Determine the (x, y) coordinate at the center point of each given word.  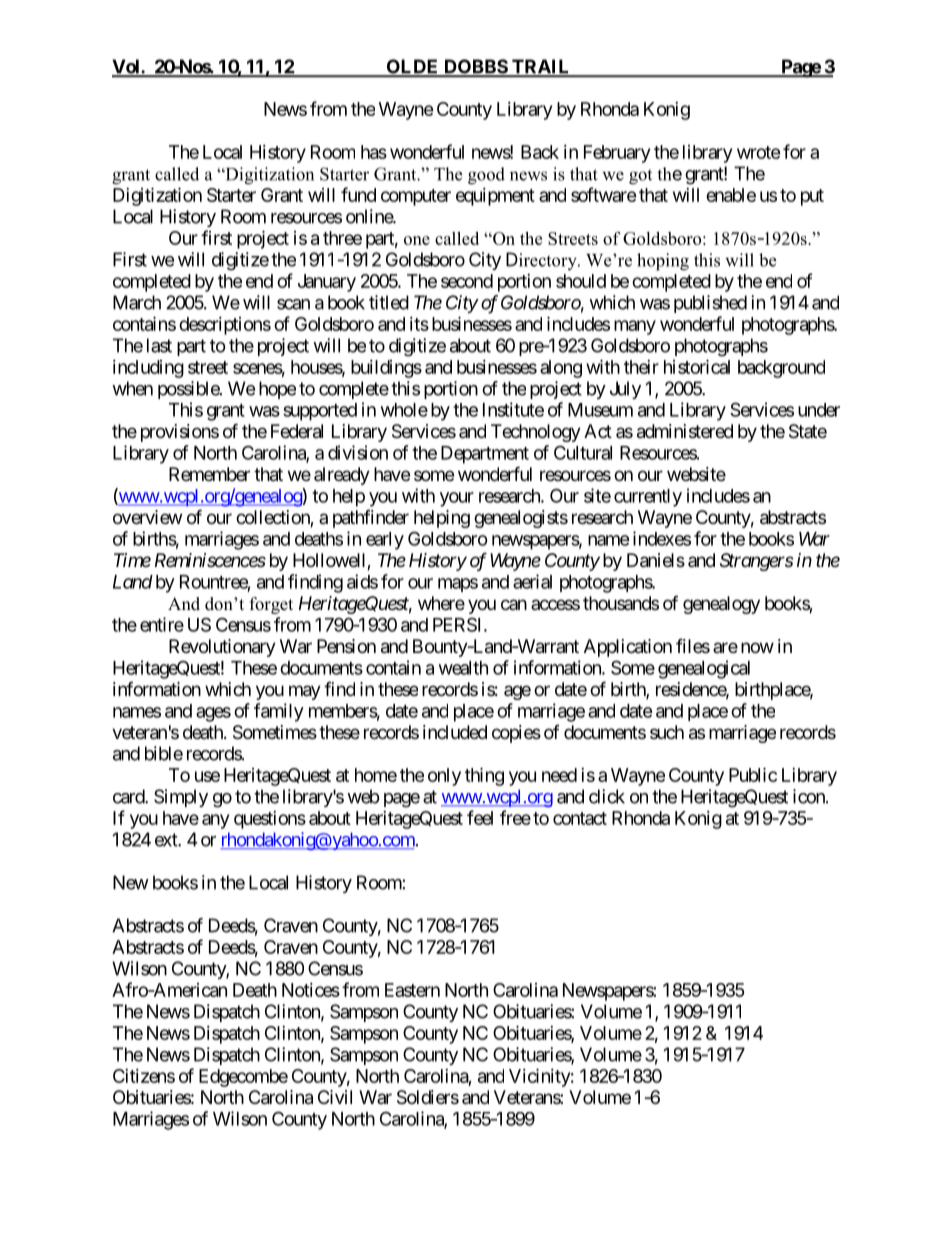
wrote (759, 152)
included (455, 732)
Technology (536, 433)
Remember (209, 474)
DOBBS (475, 67)
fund (358, 194)
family (279, 712)
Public (753, 774)
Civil (335, 1097)
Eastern (412, 990)
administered (685, 431)
